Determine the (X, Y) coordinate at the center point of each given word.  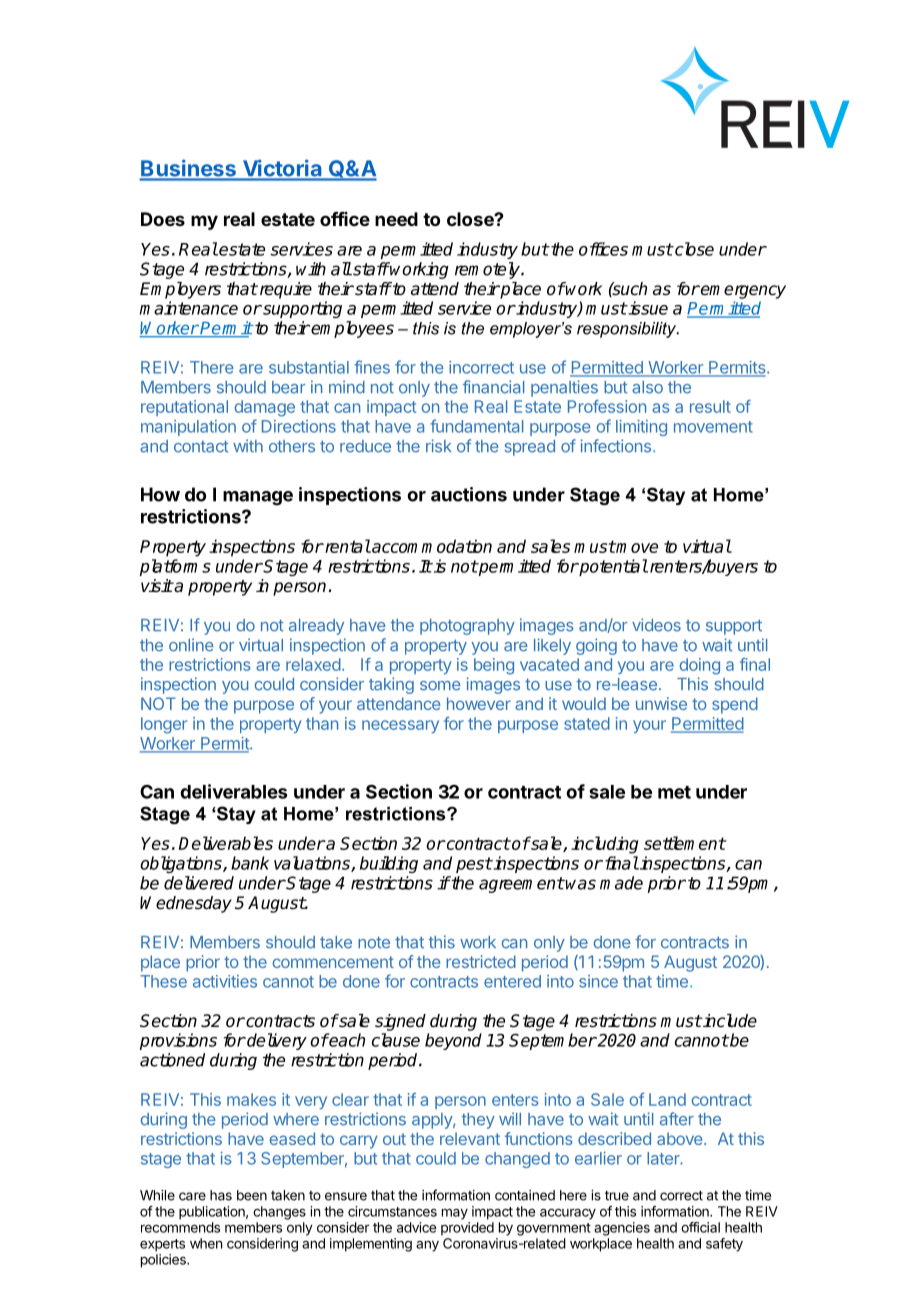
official (700, 1227)
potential (613, 567)
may (455, 1214)
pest (474, 865)
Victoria (282, 169)
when (206, 1243)
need (396, 219)
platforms (175, 567)
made (621, 883)
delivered (199, 883)
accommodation (431, 546)
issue (647, 308)
